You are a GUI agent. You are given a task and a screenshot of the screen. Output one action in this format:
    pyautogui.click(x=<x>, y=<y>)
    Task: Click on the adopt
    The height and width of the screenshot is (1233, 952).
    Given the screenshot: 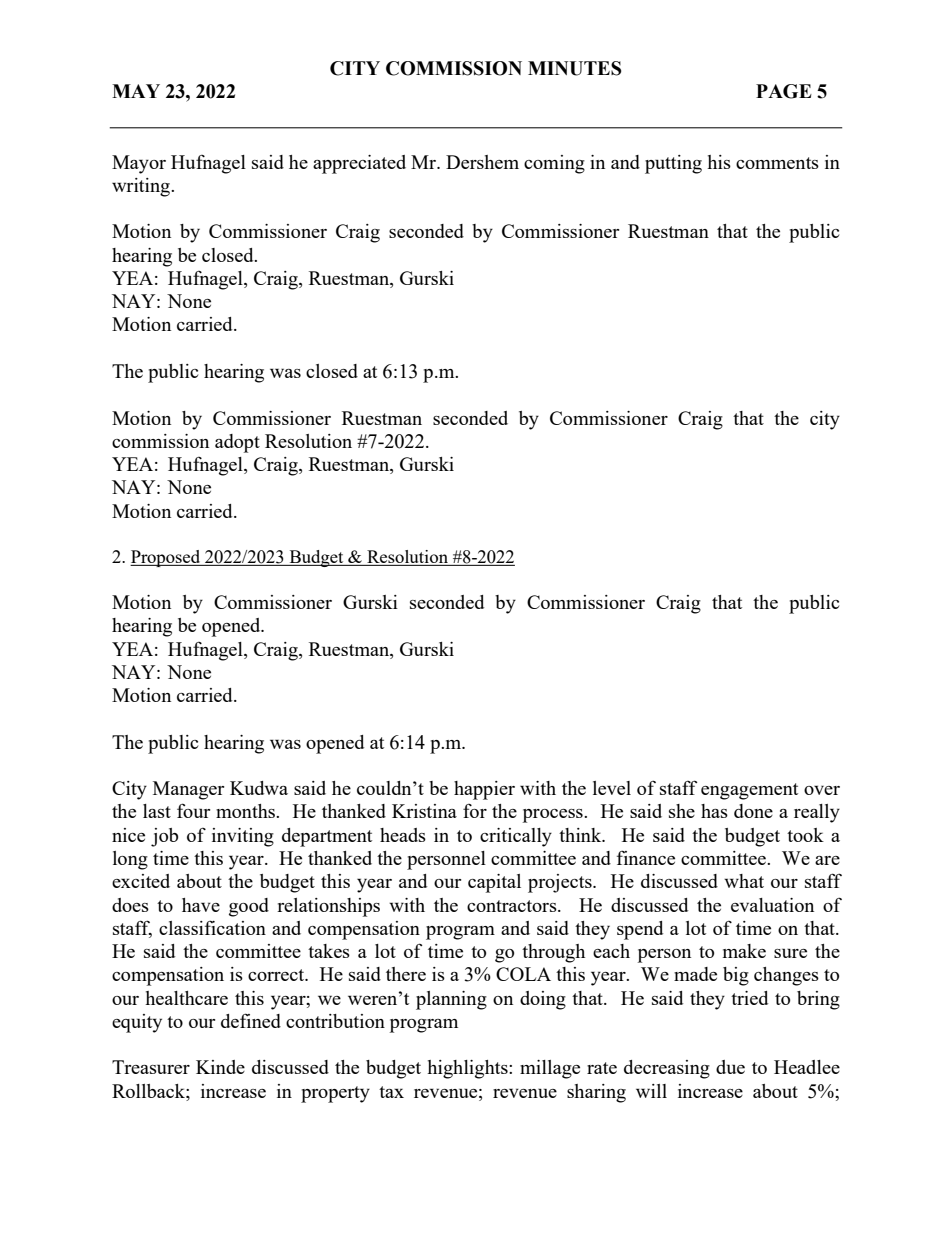 What is the action you would take?
    pyautogui.click(x=237, y=443)
